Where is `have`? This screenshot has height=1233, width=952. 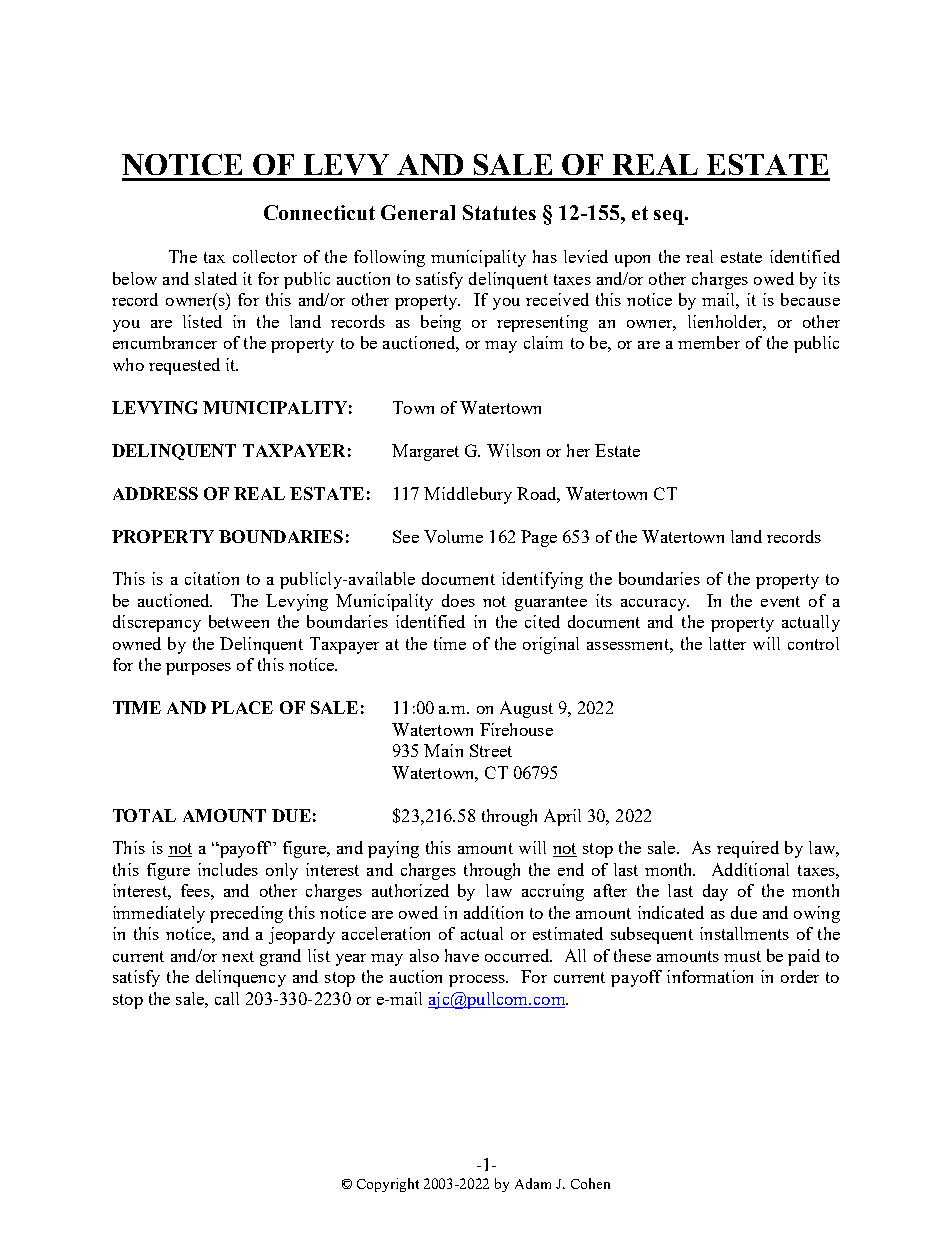 have is located at coordinates (462, 955).
